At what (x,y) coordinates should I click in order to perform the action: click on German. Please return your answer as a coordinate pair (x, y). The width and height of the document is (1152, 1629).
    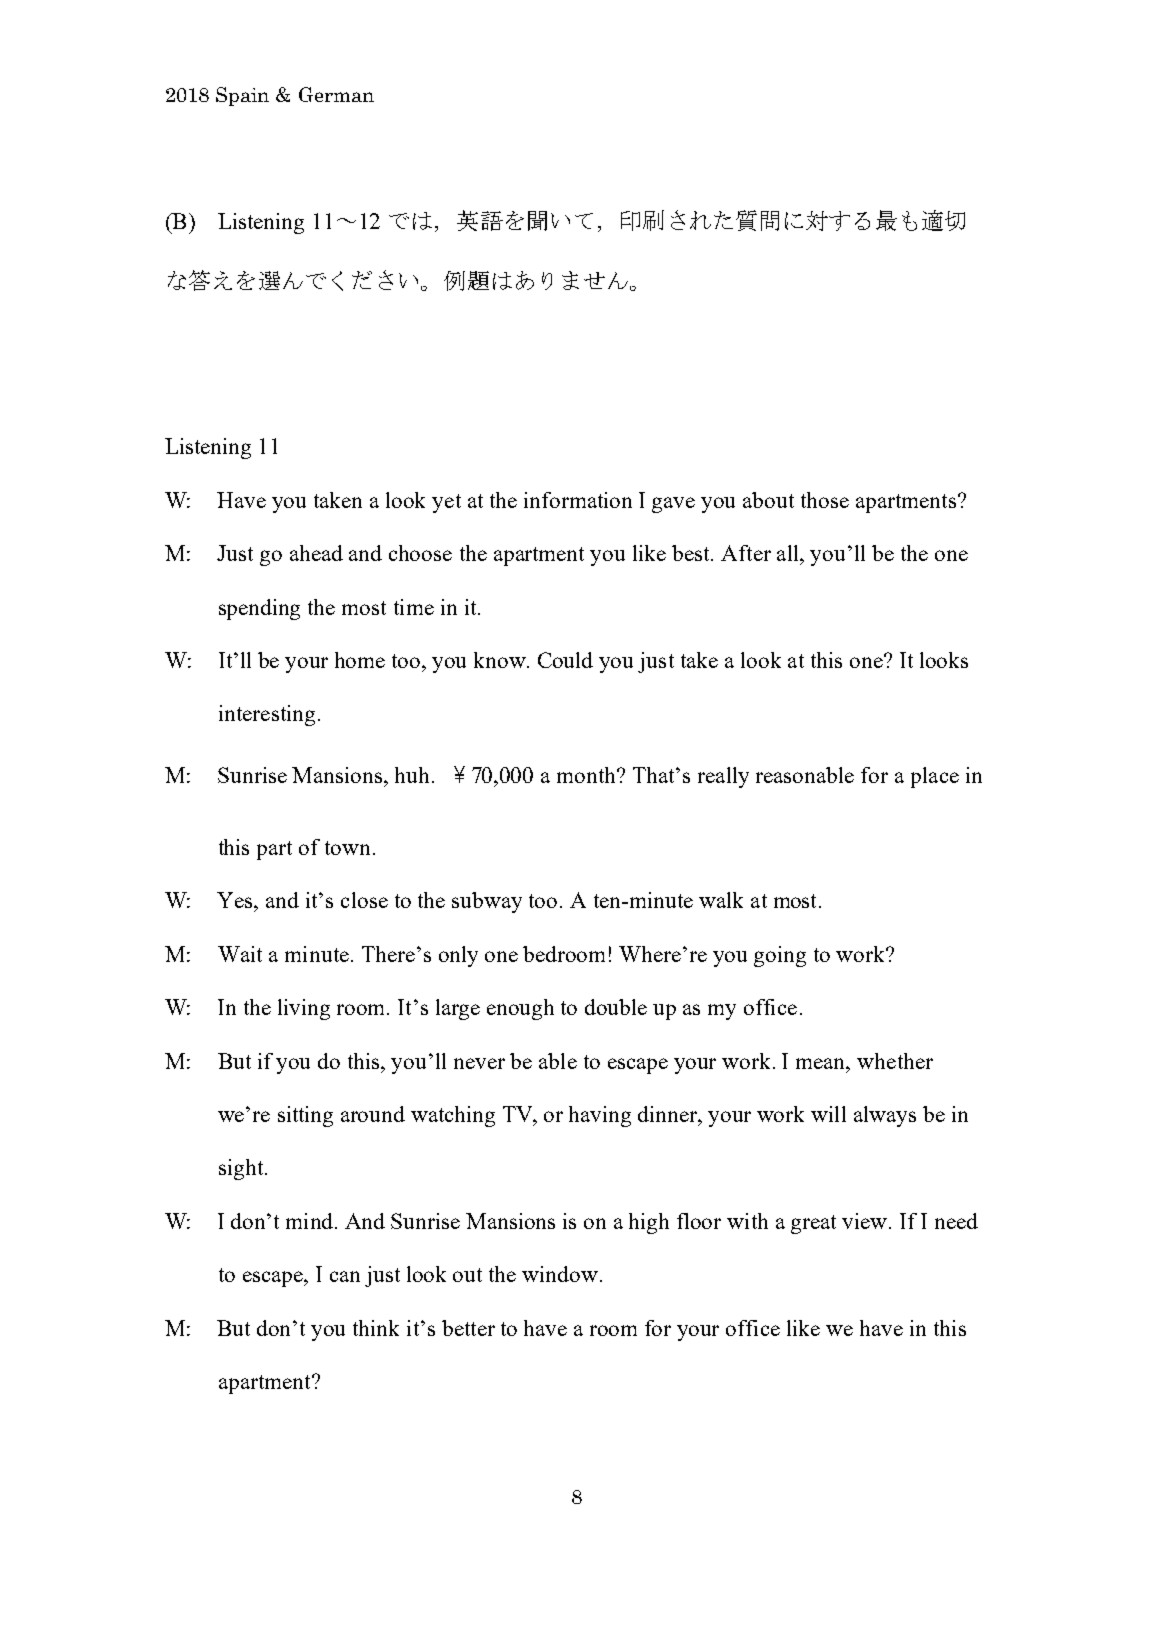
    Looking at the image, I should click on (336, 94).
